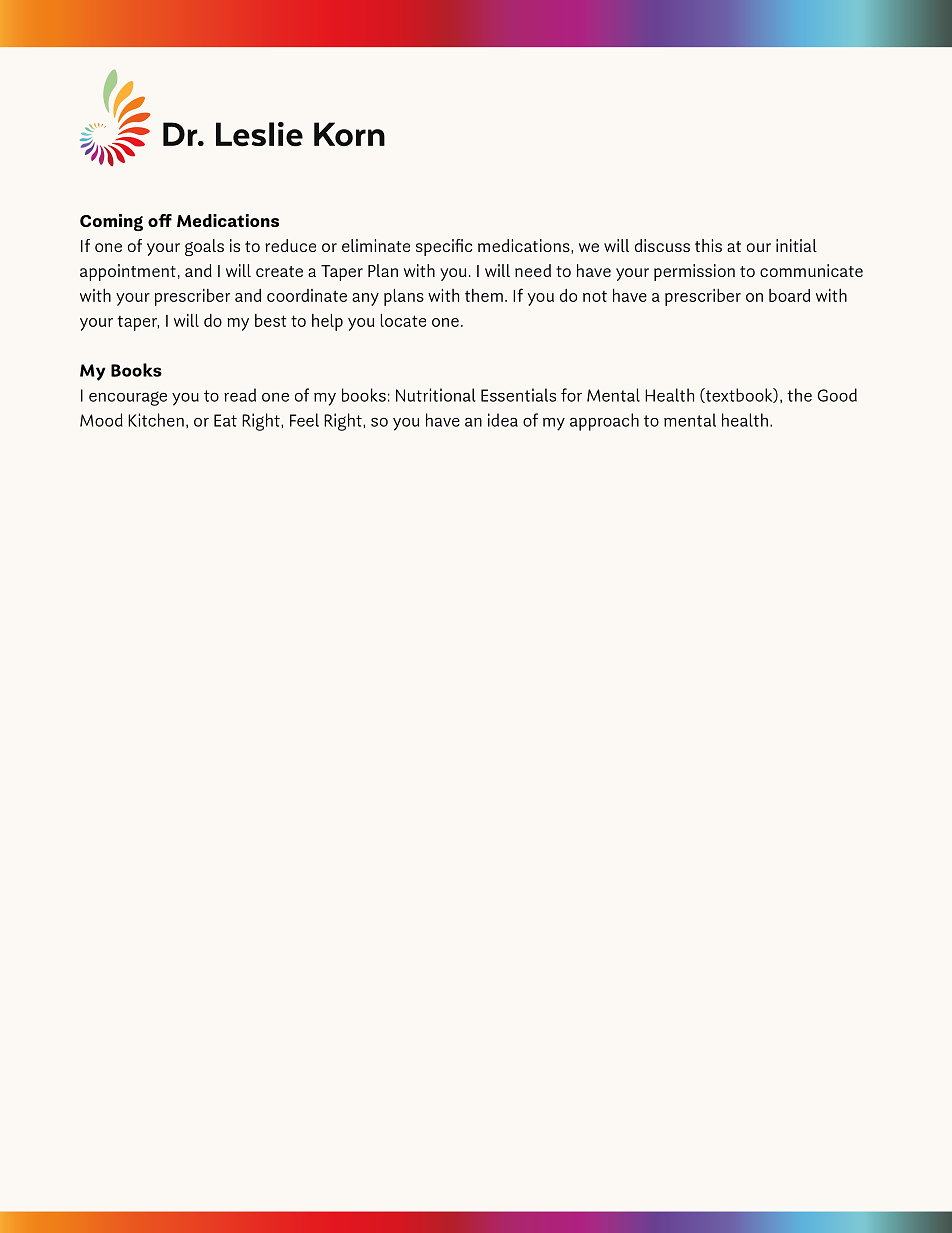 The image size is (952, 1233). Describe the element at coordinates (156, 420) in the document. I see `Kitchen` at that location.
